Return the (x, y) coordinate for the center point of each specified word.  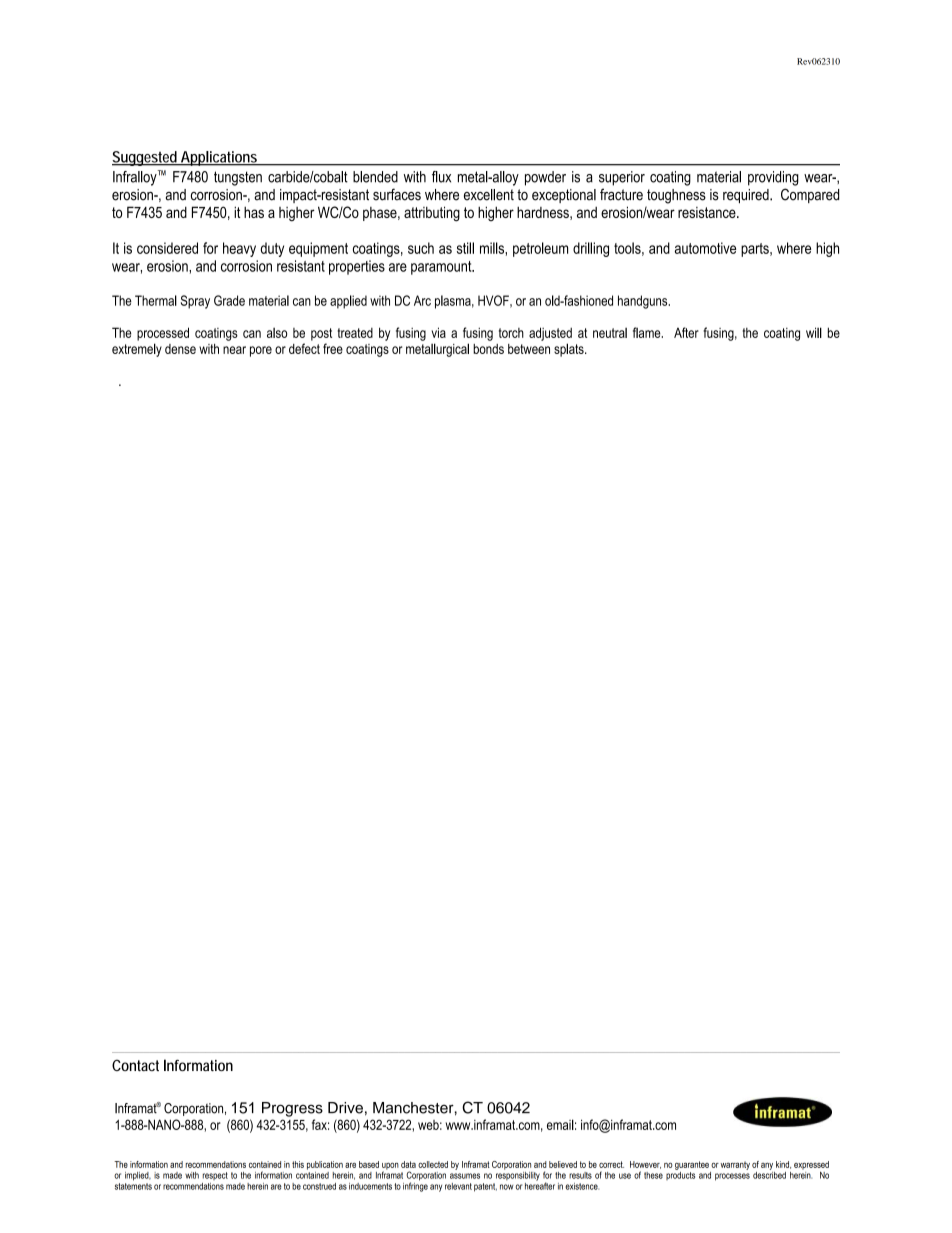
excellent (489, 195)
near (234, 350)
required (747, 196)
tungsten (238, 178)
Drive (345, 1108)
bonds (488, 349)
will (814, 332)
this (298, 1164)
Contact (135, 1065)
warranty (735, 1165)
